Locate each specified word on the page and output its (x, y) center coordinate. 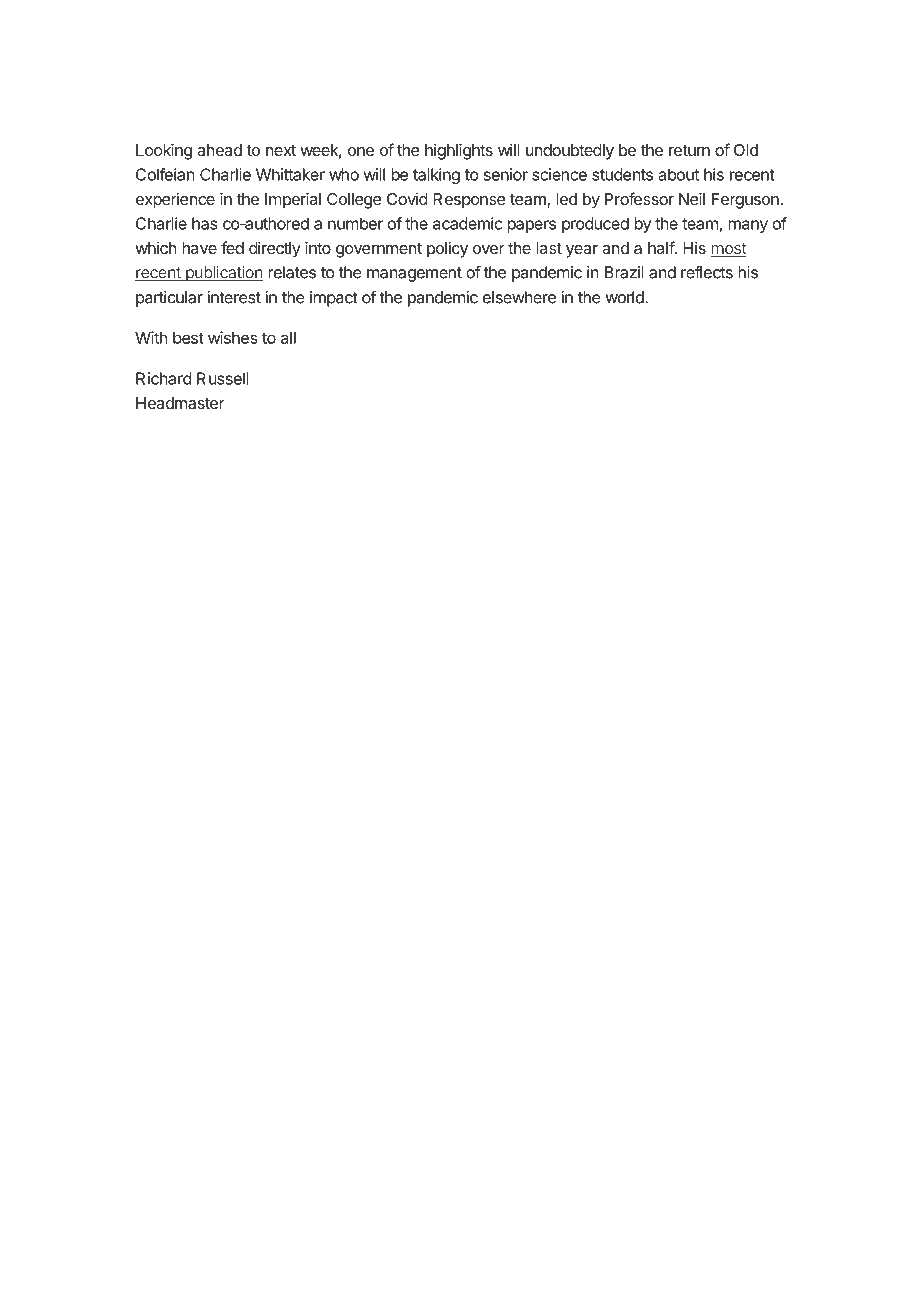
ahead (219, 150)
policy (447, 249)
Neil (692, 198)
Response (469, 201)
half (662, 247)
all (288, 338)
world (625, 297)
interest (234, 297)
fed (232, 247)
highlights (459, 151)
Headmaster (180, 403)
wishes (233, 337)
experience (175, 200)
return (689, 150)
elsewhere (519, 297)
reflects (707, 272)
